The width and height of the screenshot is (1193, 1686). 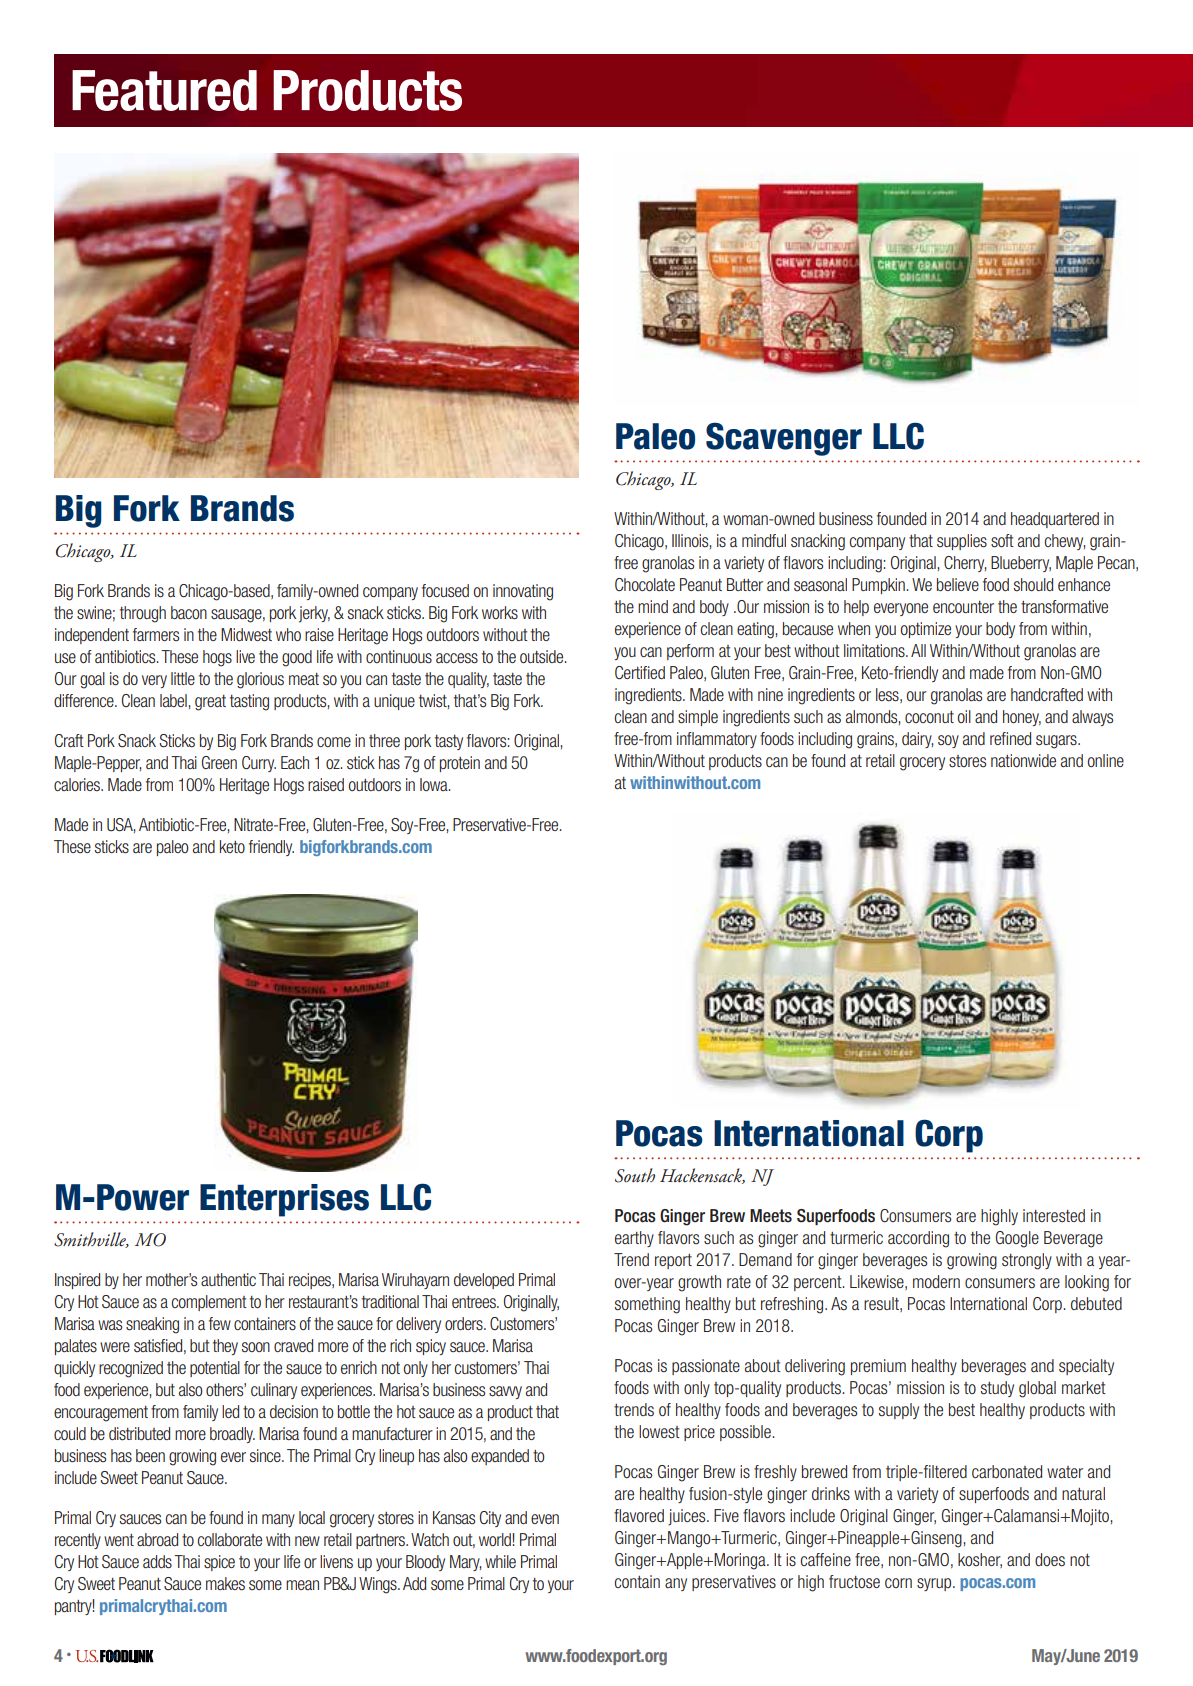 What do you see at coordinates (635, 1175) in the screenshot?
I see `South` at bounding box center [635, 1175].
